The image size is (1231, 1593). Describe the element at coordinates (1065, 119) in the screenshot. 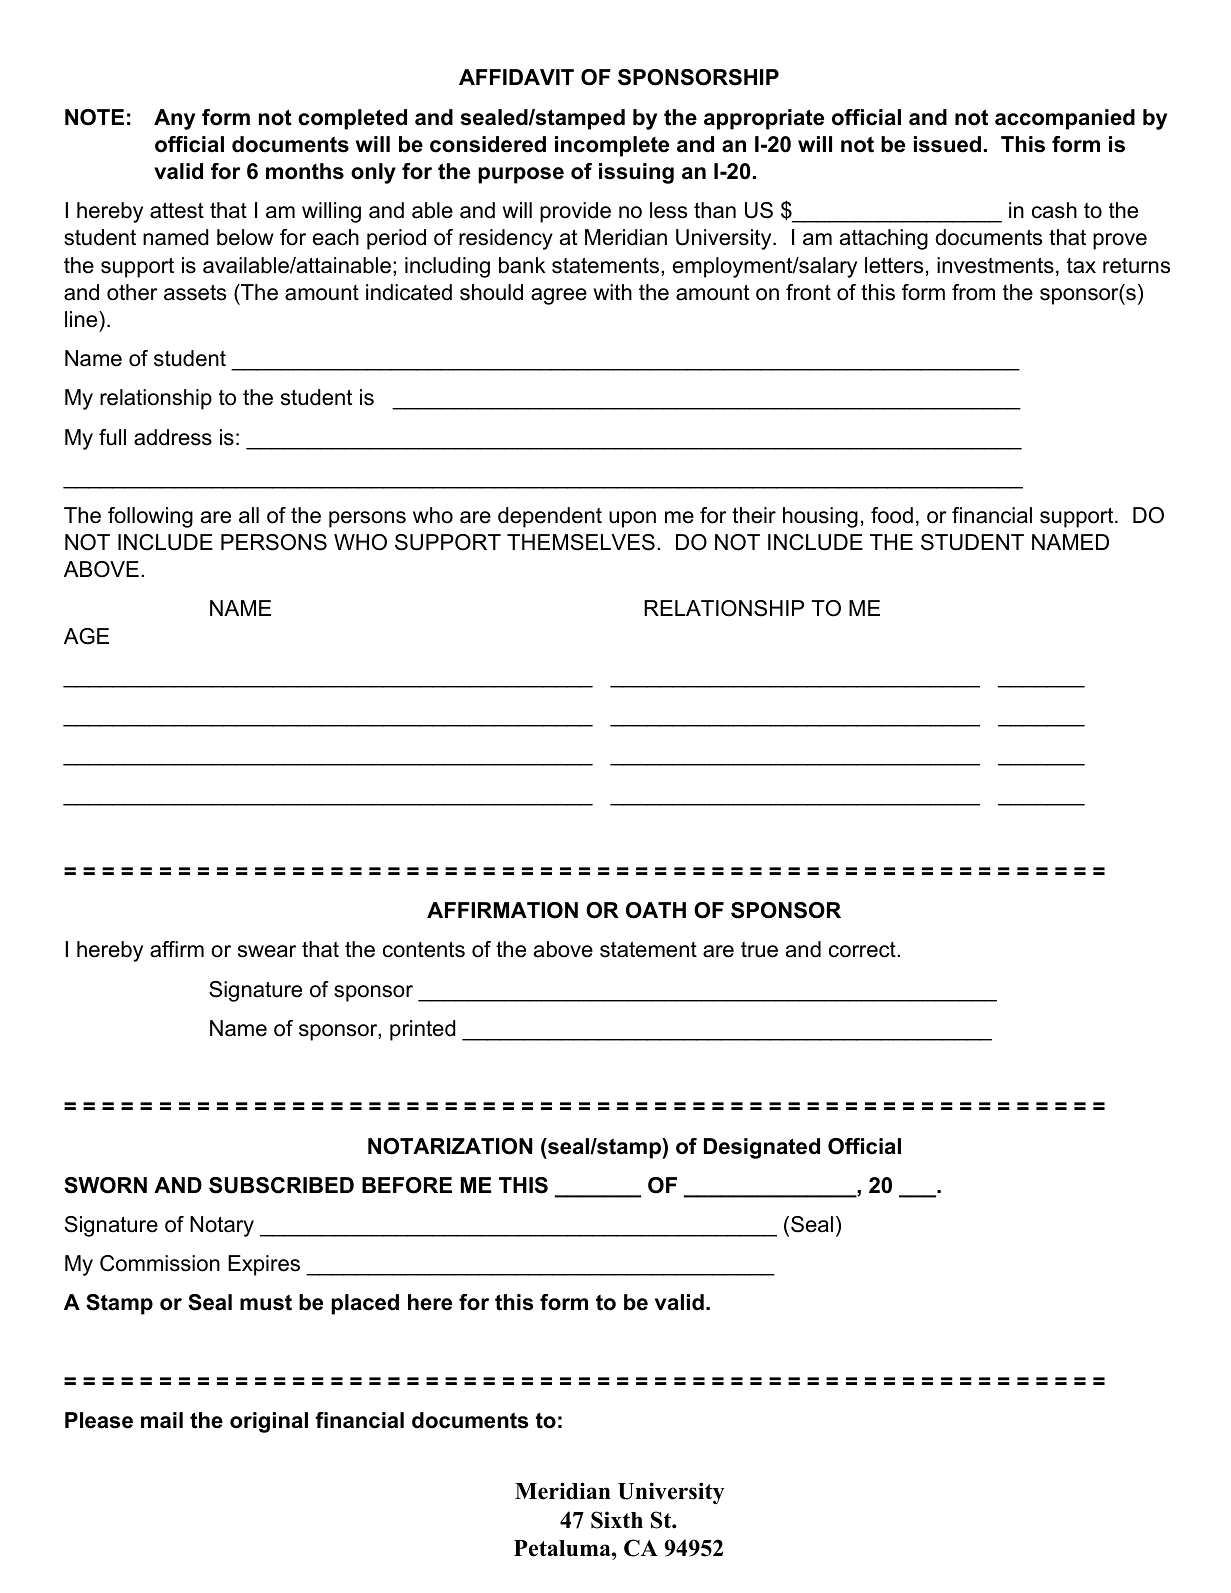

I see `accompanied` at that location.
